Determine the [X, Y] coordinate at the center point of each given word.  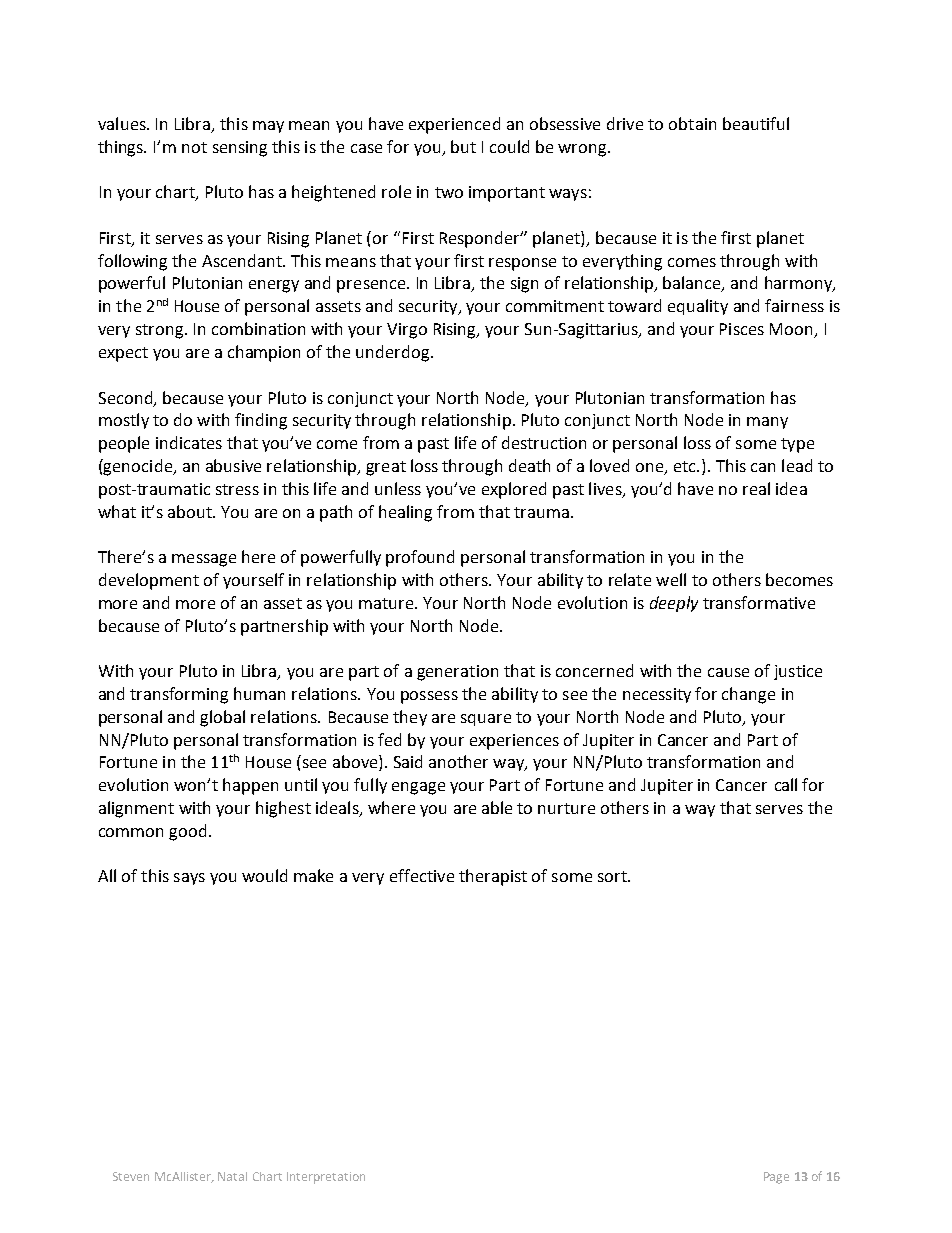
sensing [240, 149]
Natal [232, 1176]
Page [776, 1178]
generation [457, 673]
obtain [692, 123]
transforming [179, 695]
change [748, 695]
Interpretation [326, 1178]
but [463, 146]
